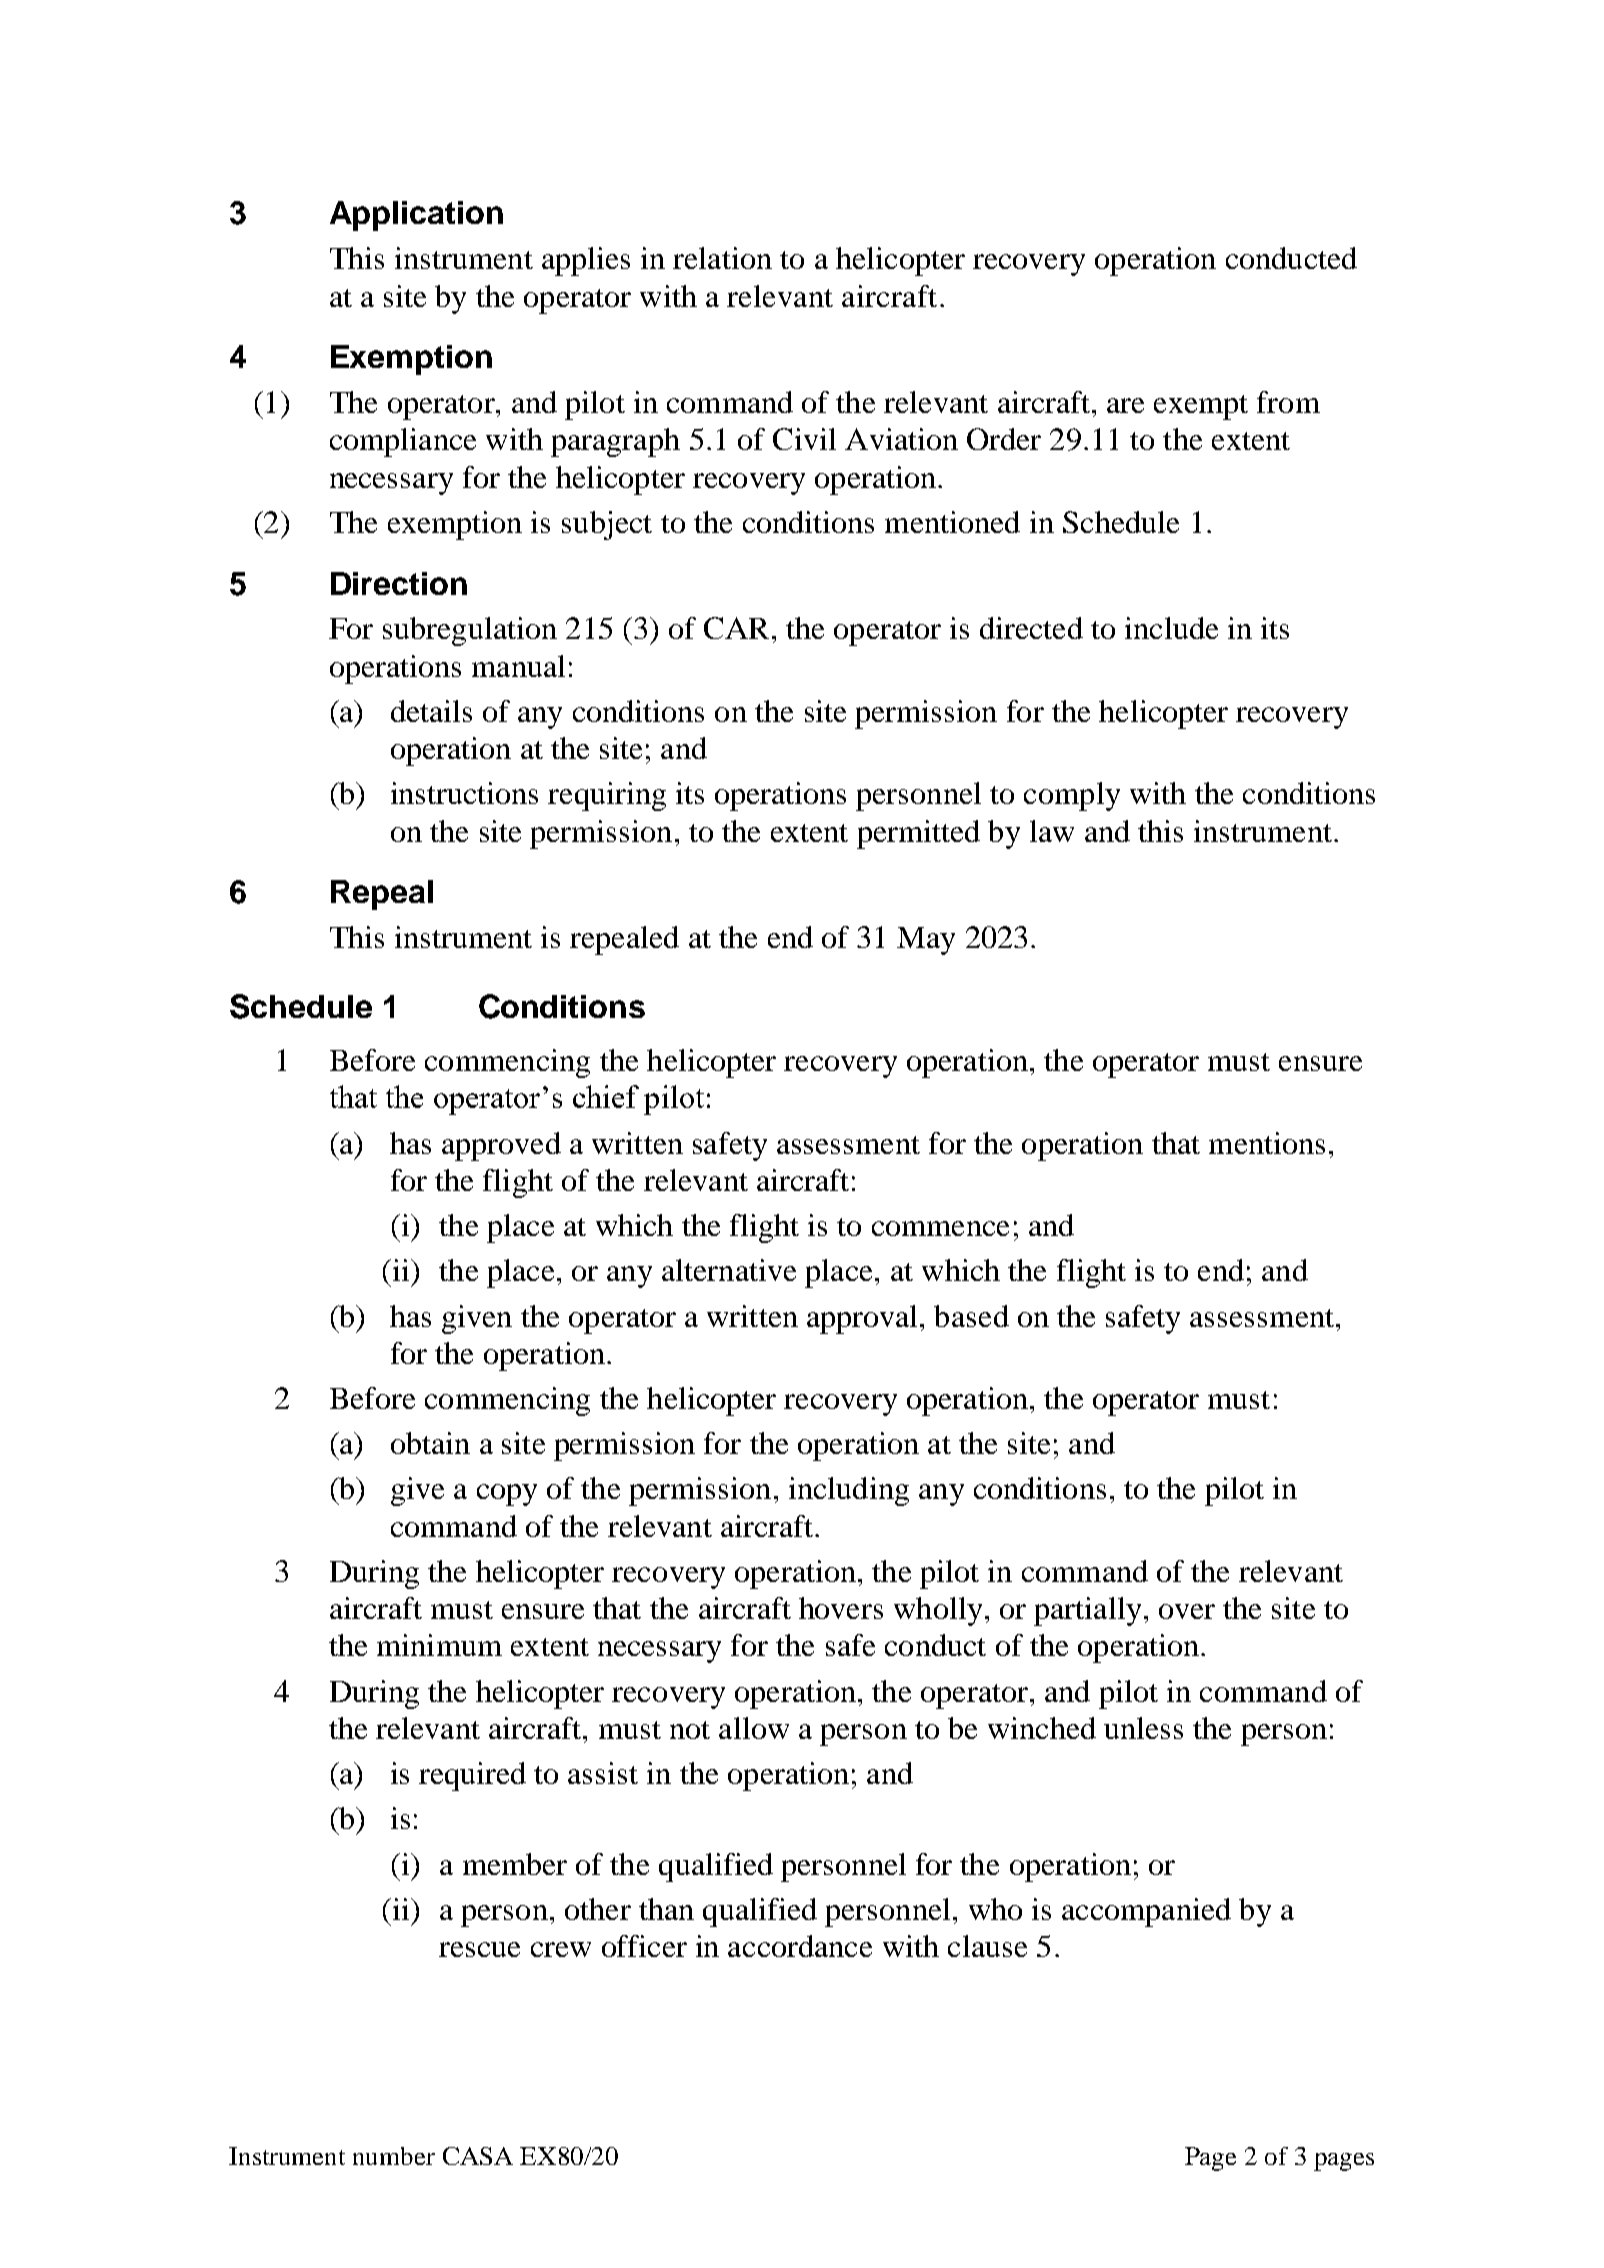 Image resolution: width=1604 pixels, height=2268 pixels. I want to click on partially, so click(1087, 1611).
